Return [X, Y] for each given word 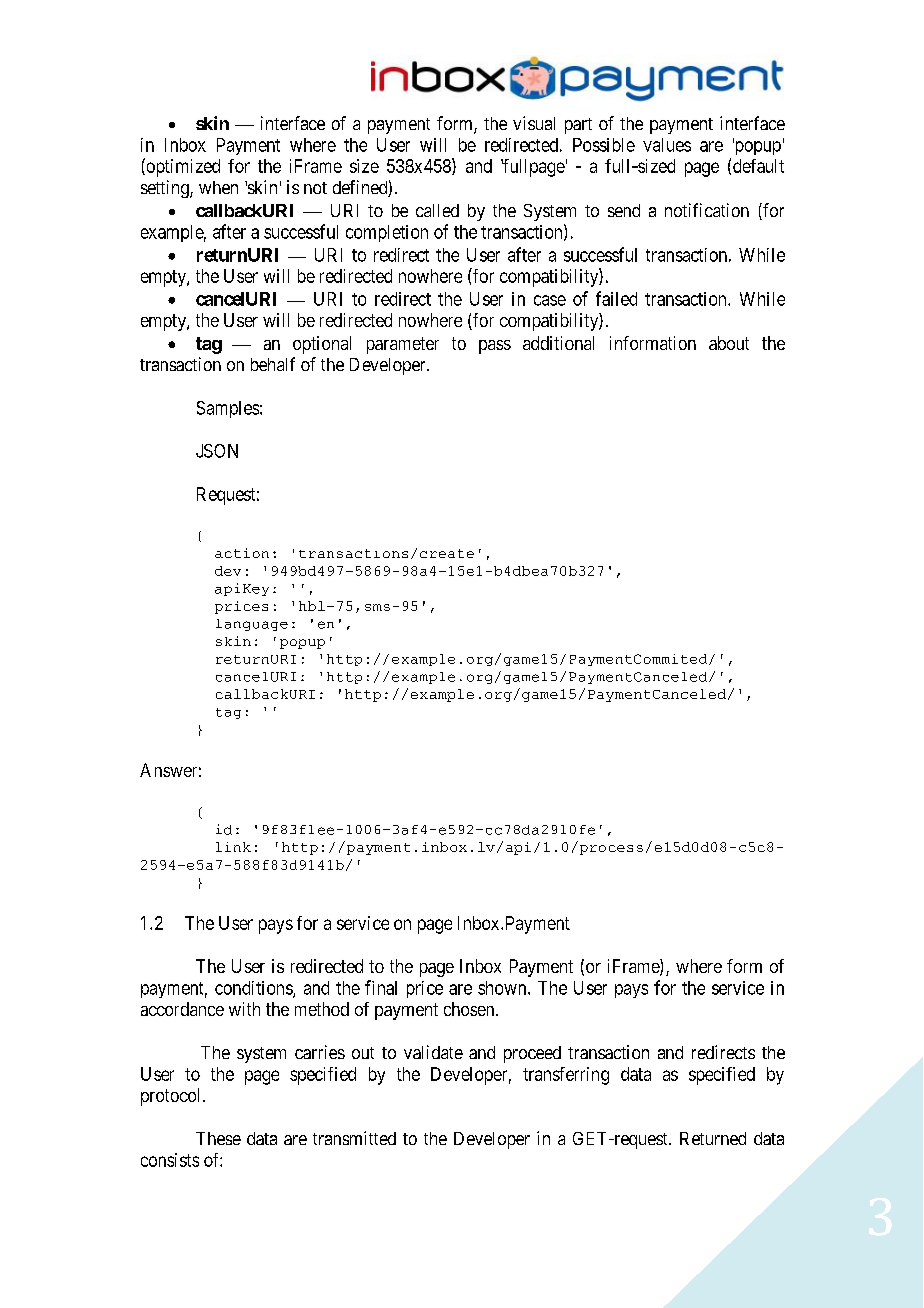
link [233, 847]
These [218, 1138]
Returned [713, 1138]
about [729, 343]
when [218, 187]
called [437, 210]
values [667, 145]
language [252, 625]
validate [433, 1052]
